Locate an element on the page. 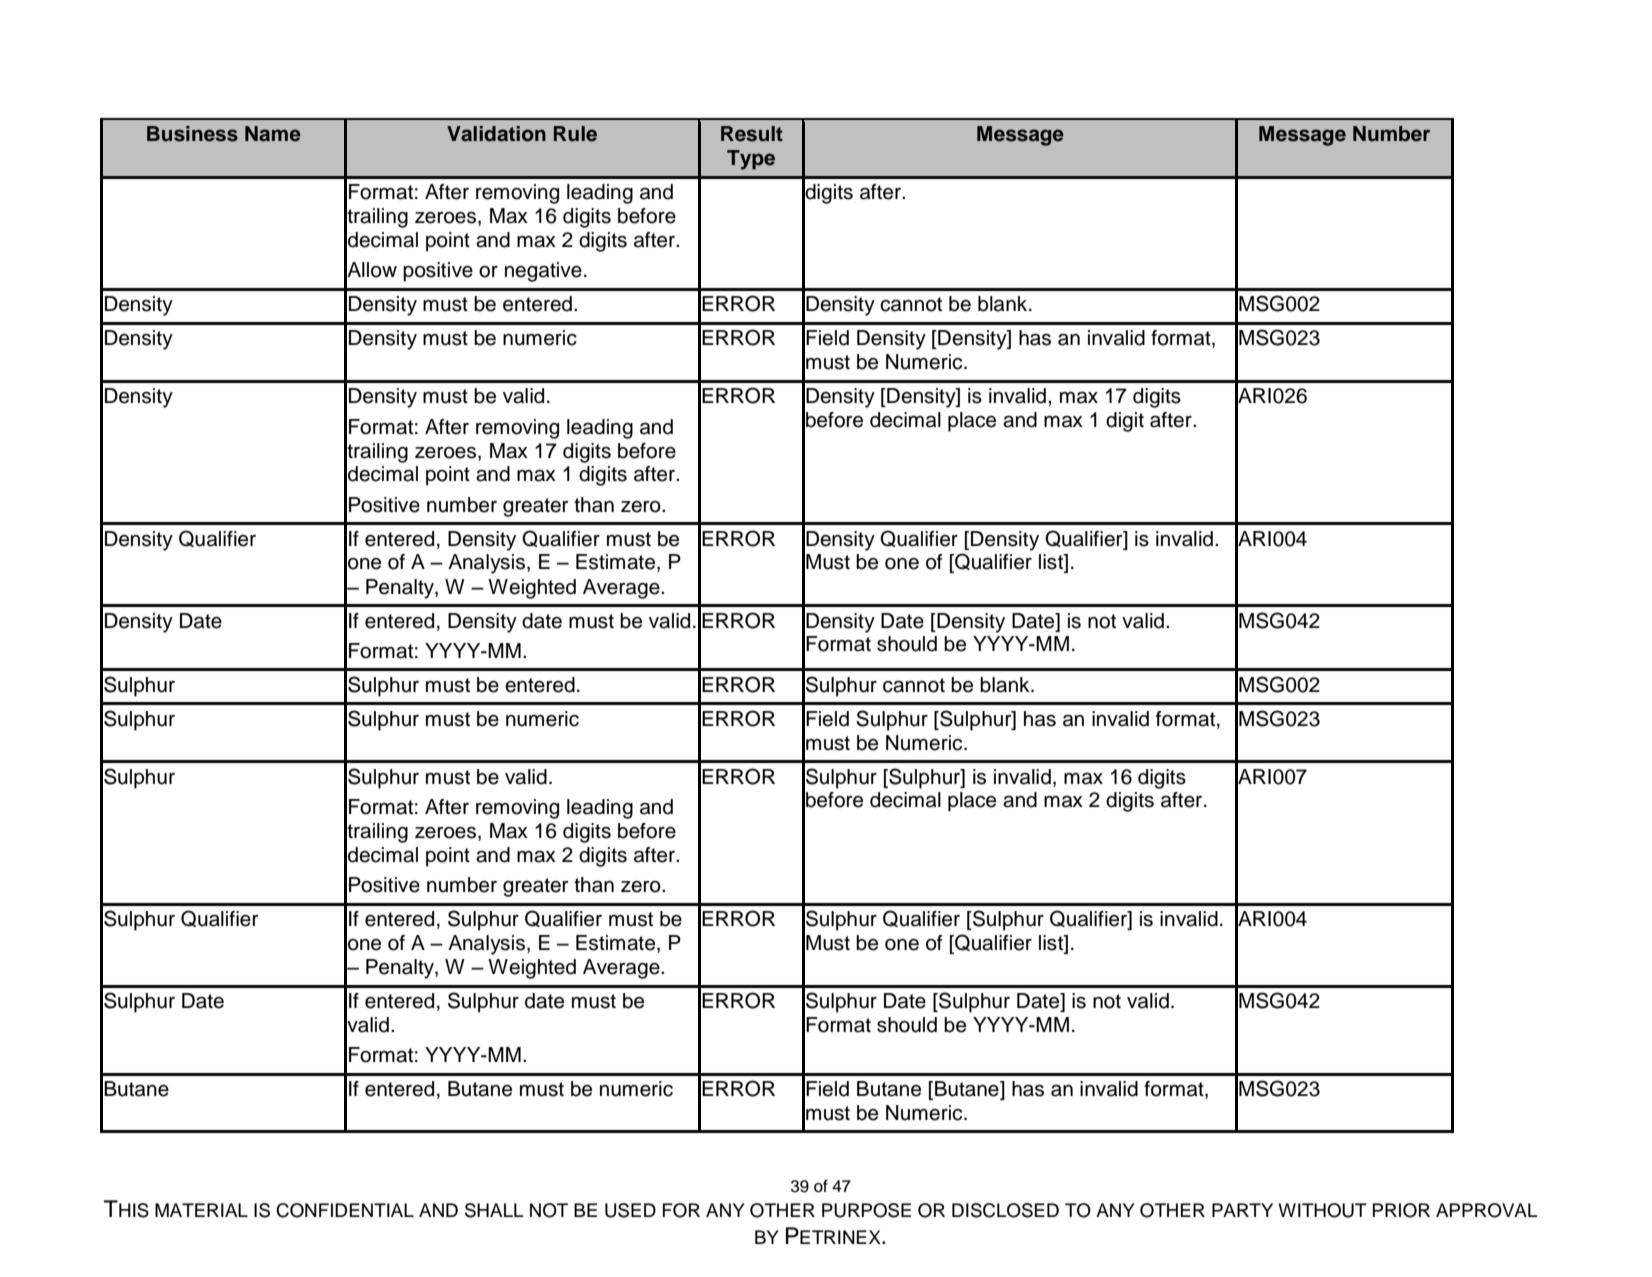  Name is located at coordinates (273, 134).
